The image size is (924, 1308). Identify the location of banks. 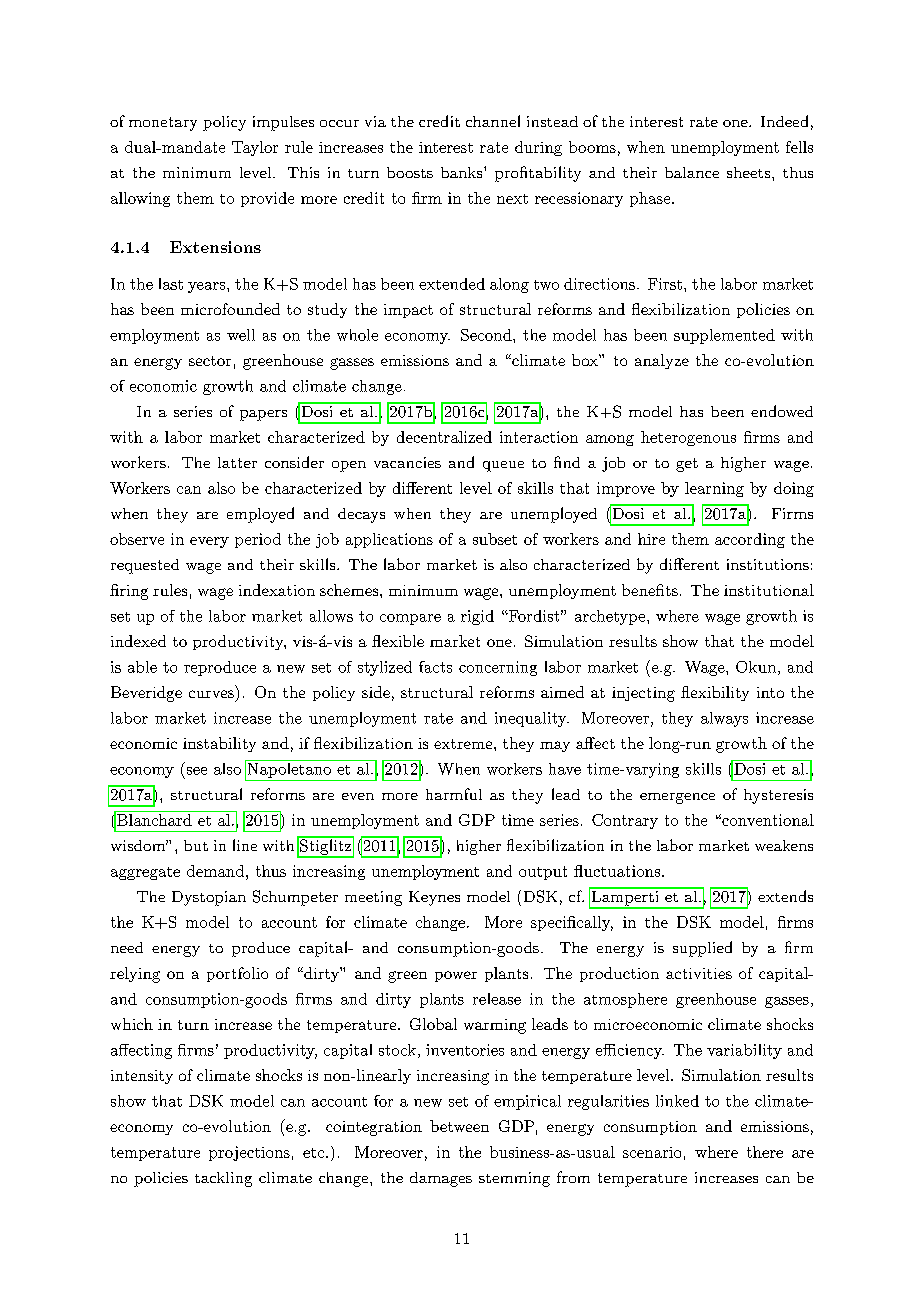
(463, 172).
